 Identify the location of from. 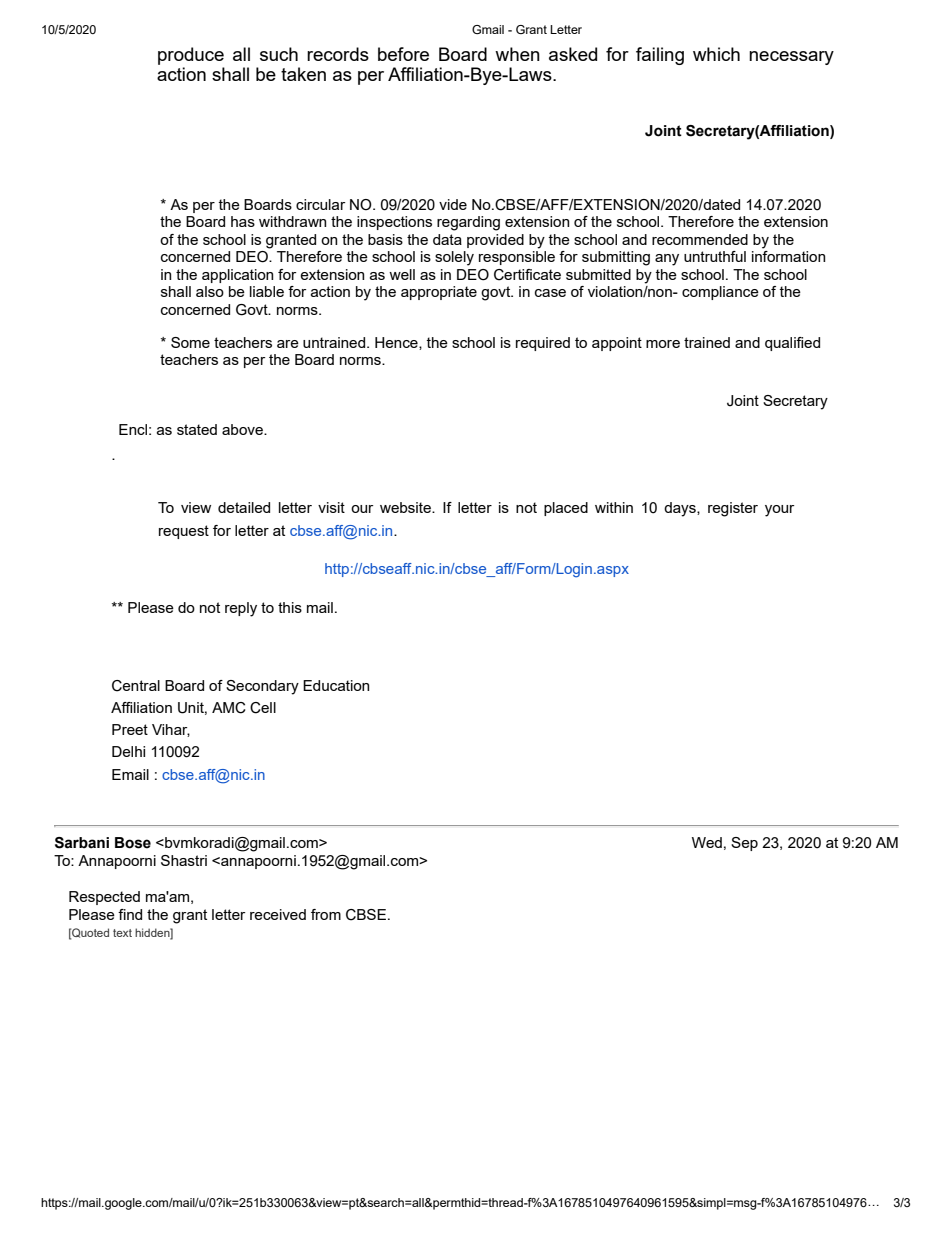
(326, 914).
